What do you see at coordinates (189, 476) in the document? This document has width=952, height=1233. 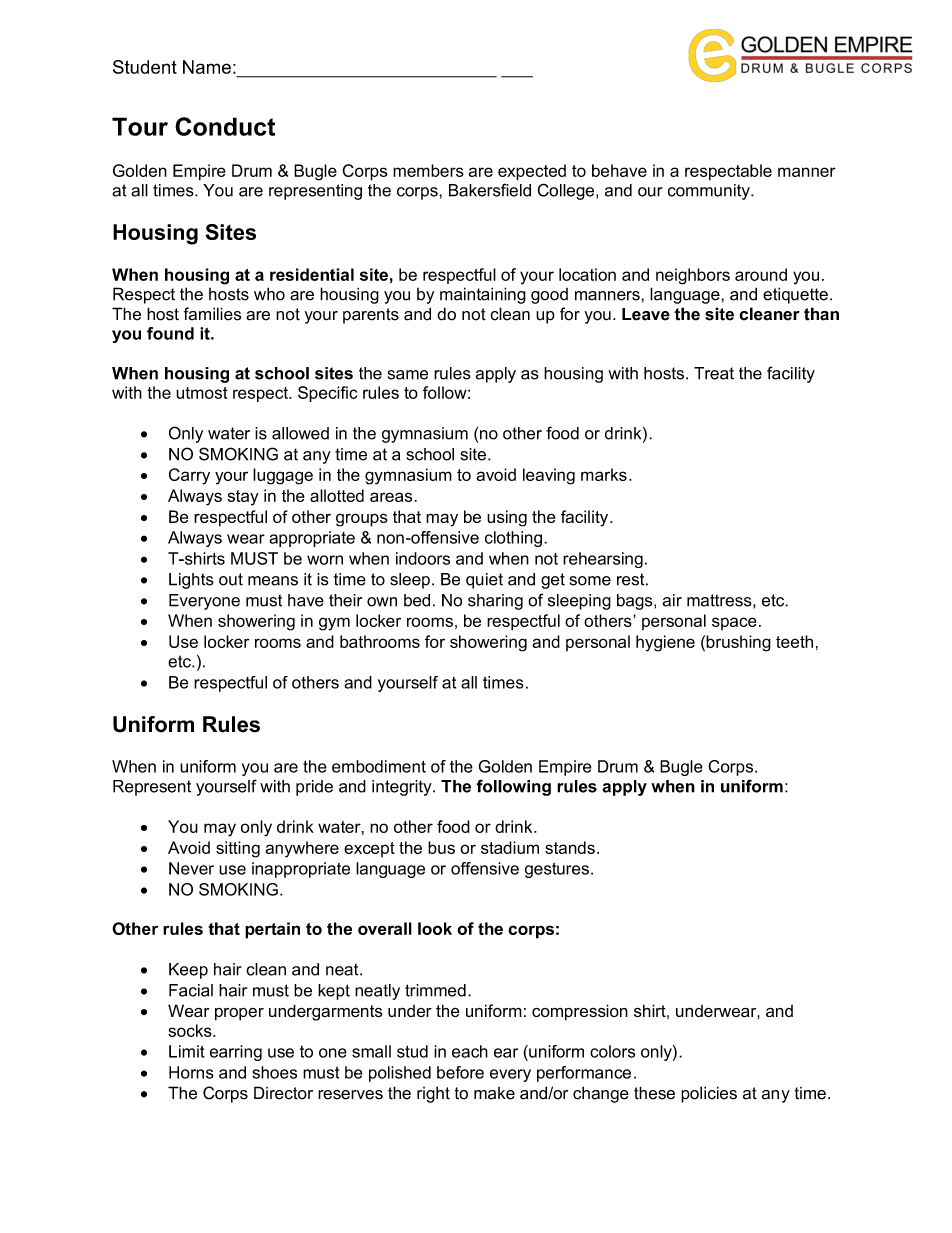 I see `Carry` at bounding box center [189, 476].
